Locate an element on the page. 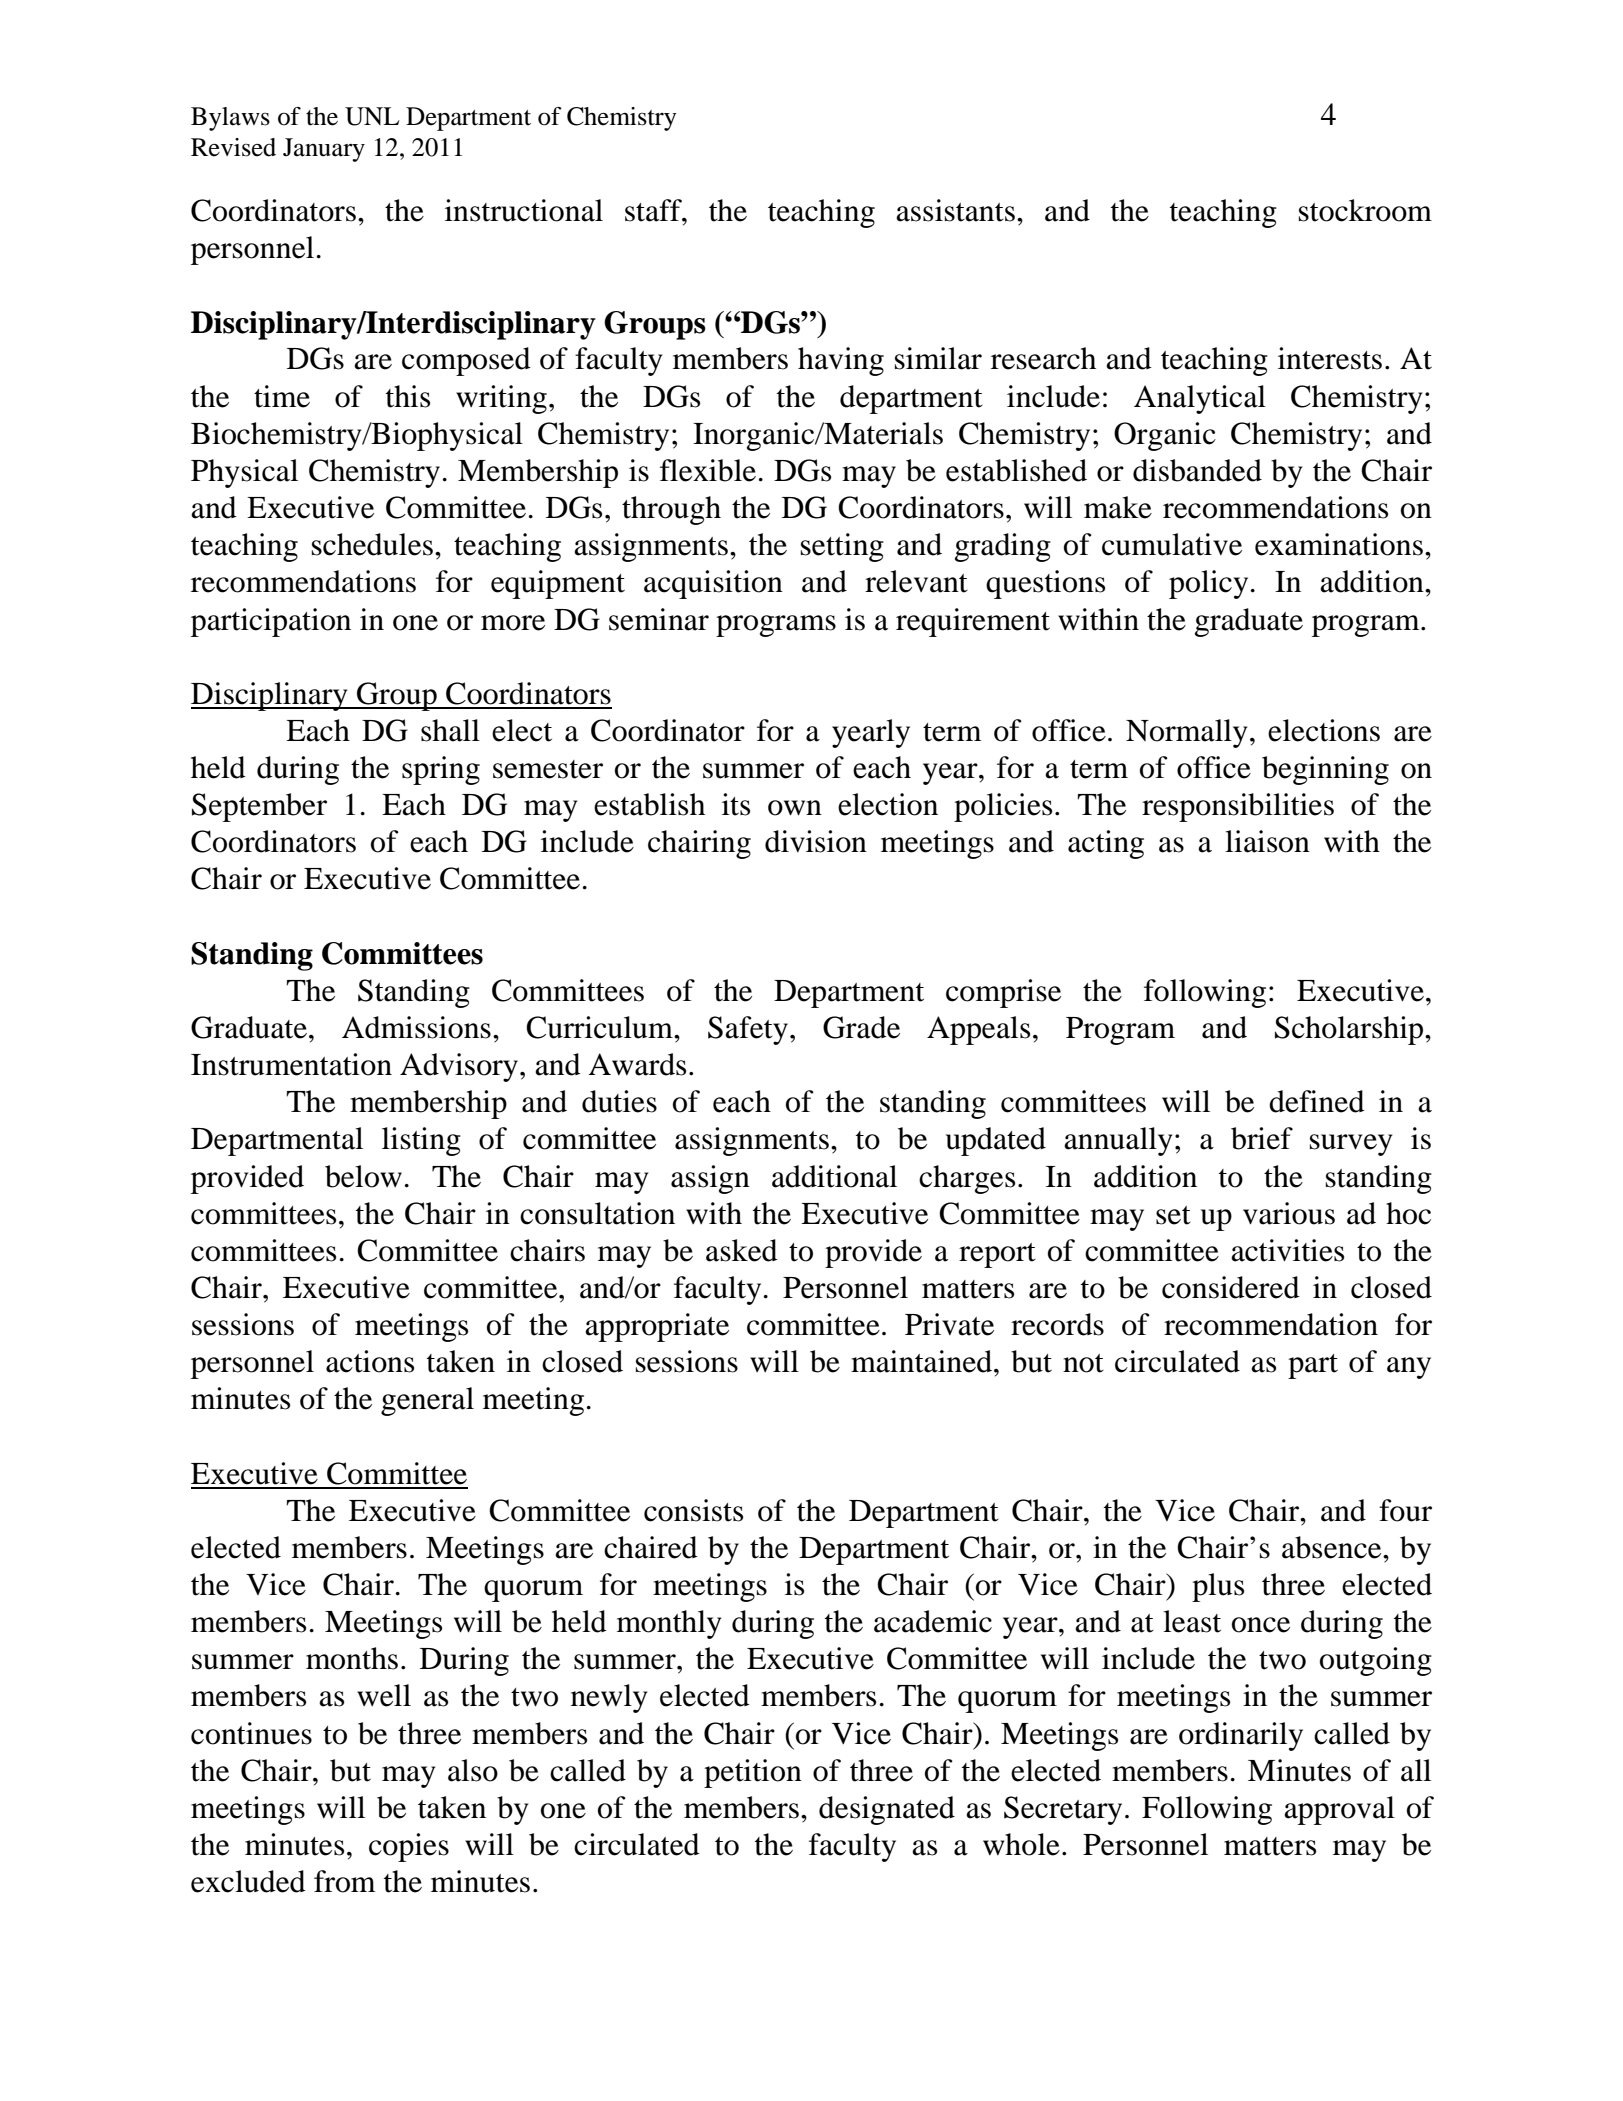  assistants is located at coordinates (955, 210).
